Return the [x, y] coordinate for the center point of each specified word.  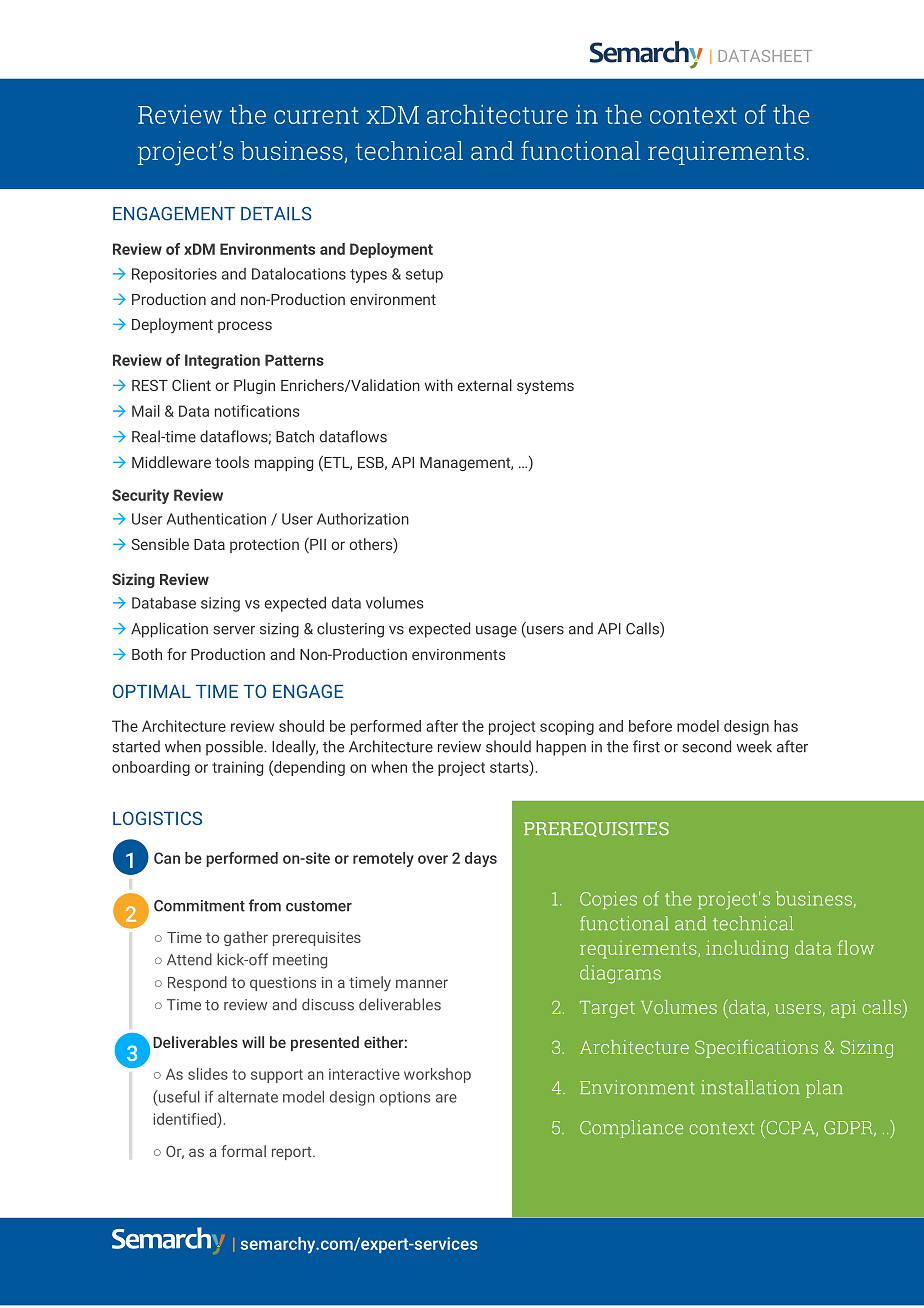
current [316, 115]
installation [750, 1087]
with [439, 385]
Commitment [199, 906]
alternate [248, 1097]
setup [424, 276]
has [786, 726]
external [485, 385]
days [481, 859]
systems [545, 387]
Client [191, 385]
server [234, 630]
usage [496, 632]
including [747, 949]
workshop [437, 1075]
